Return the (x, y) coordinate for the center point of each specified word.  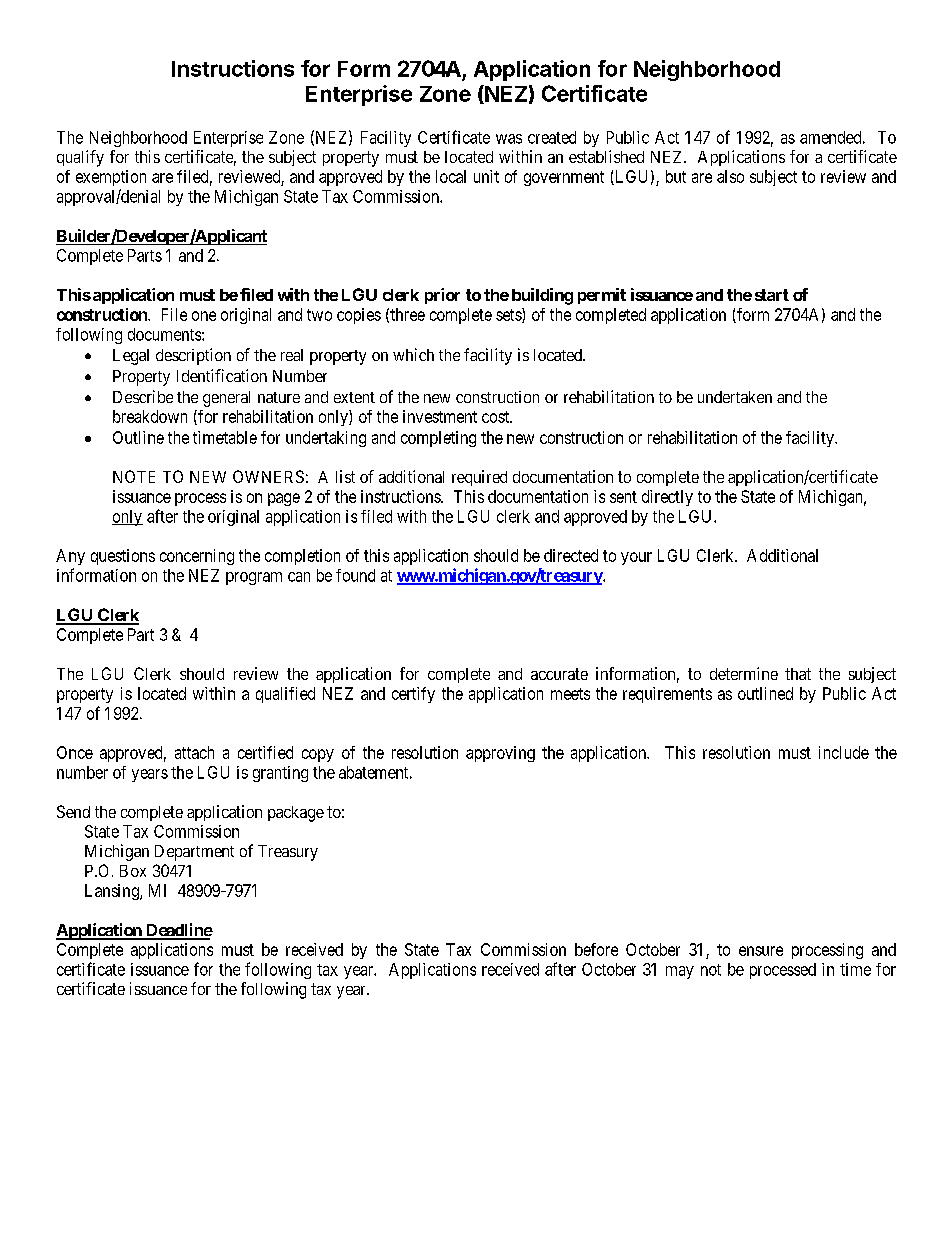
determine (744, 673)
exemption (111, 178)
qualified (285, 695)
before (596, 949)
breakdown (150, 416)
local (451, 176)
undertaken (735, 397)
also (730, 176)
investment (440, 416)
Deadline (178, 931)
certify (413, 695)
